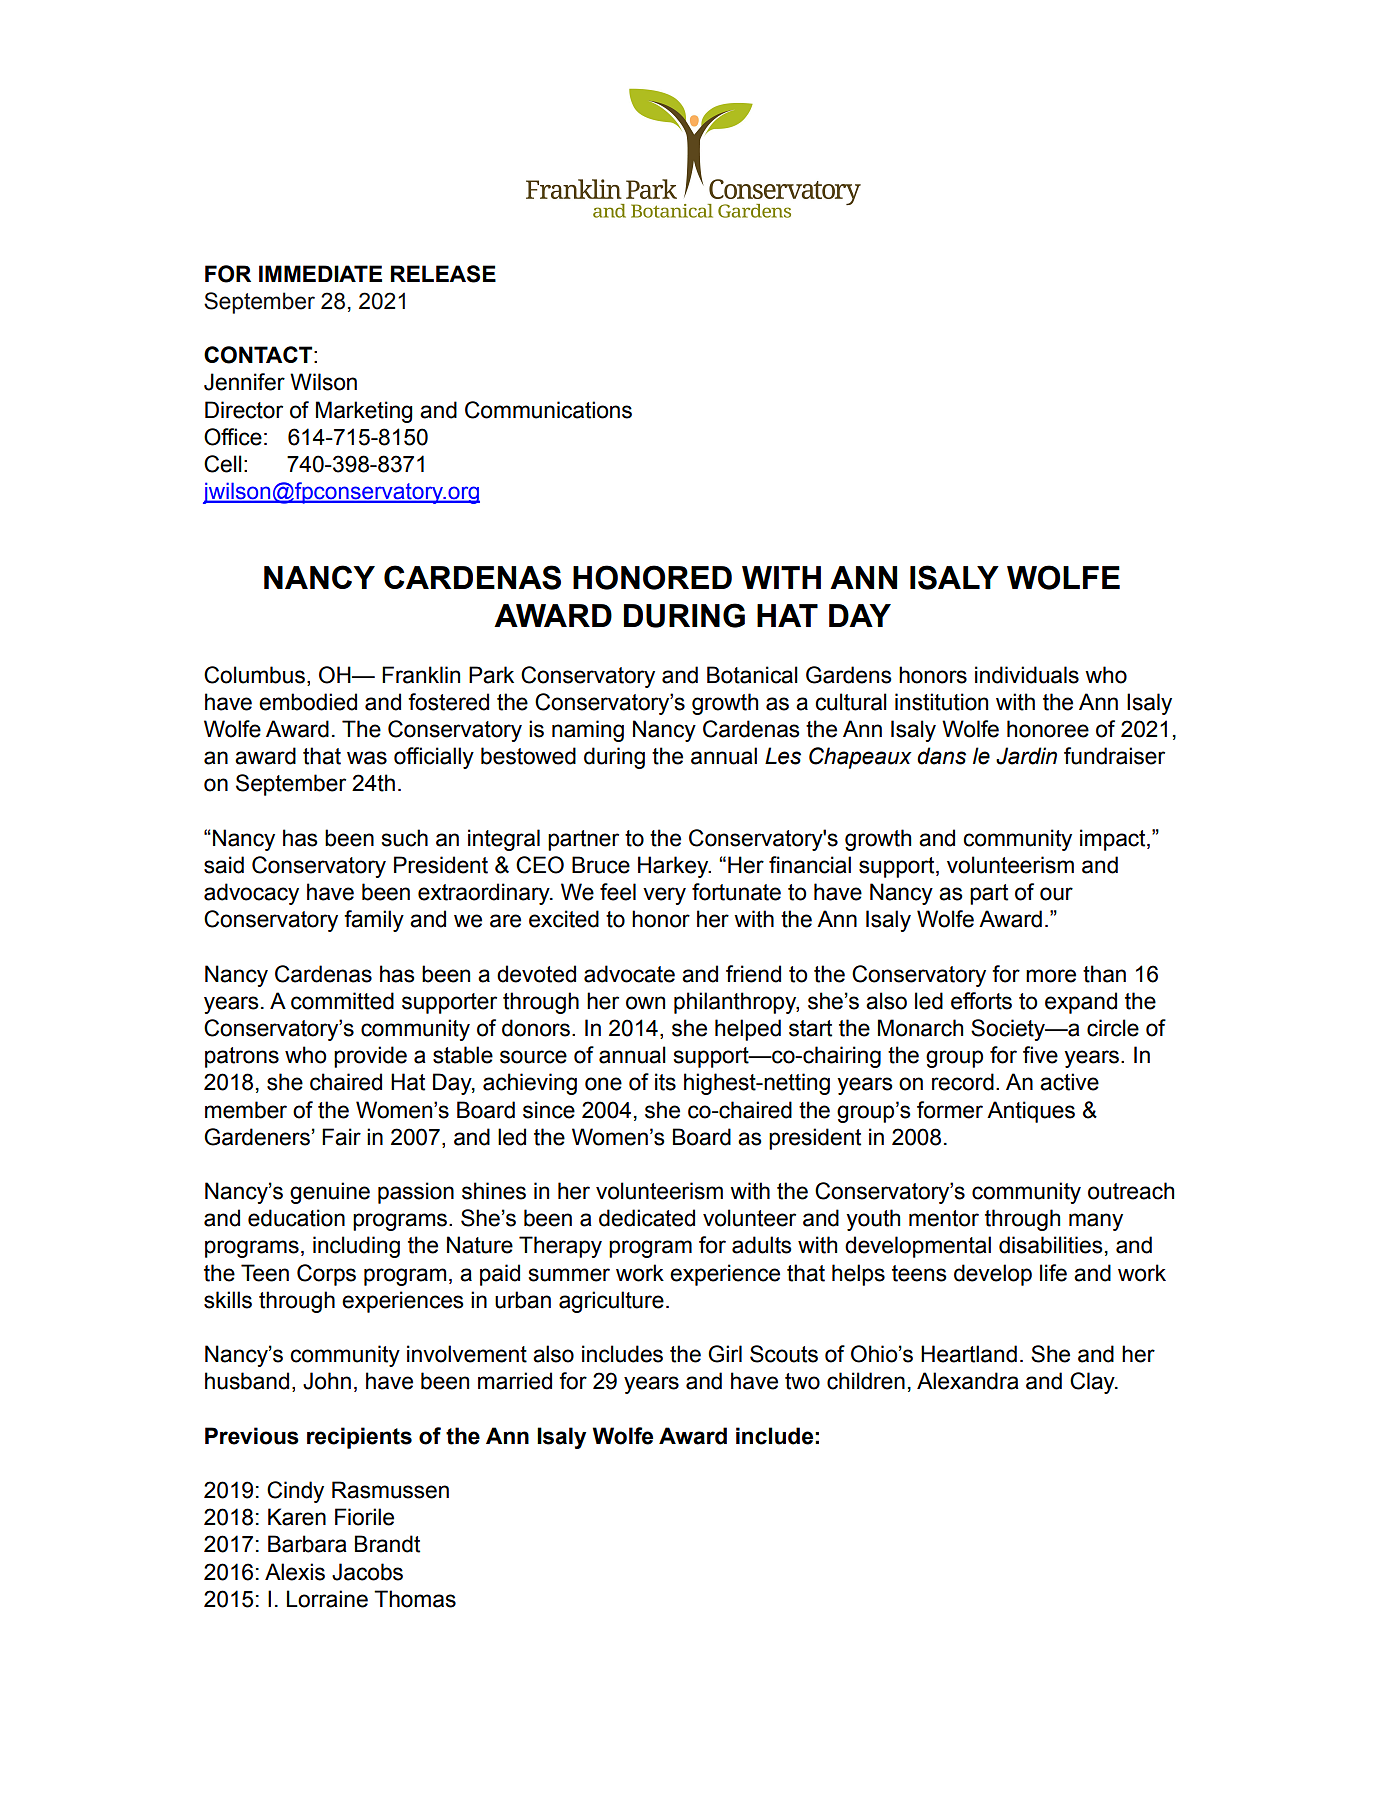 The height and width of the page is (1794, 1386). What do you see at coordinates (548, 410) in the page?
I see `Communications` at bounding box center [548, 410].
